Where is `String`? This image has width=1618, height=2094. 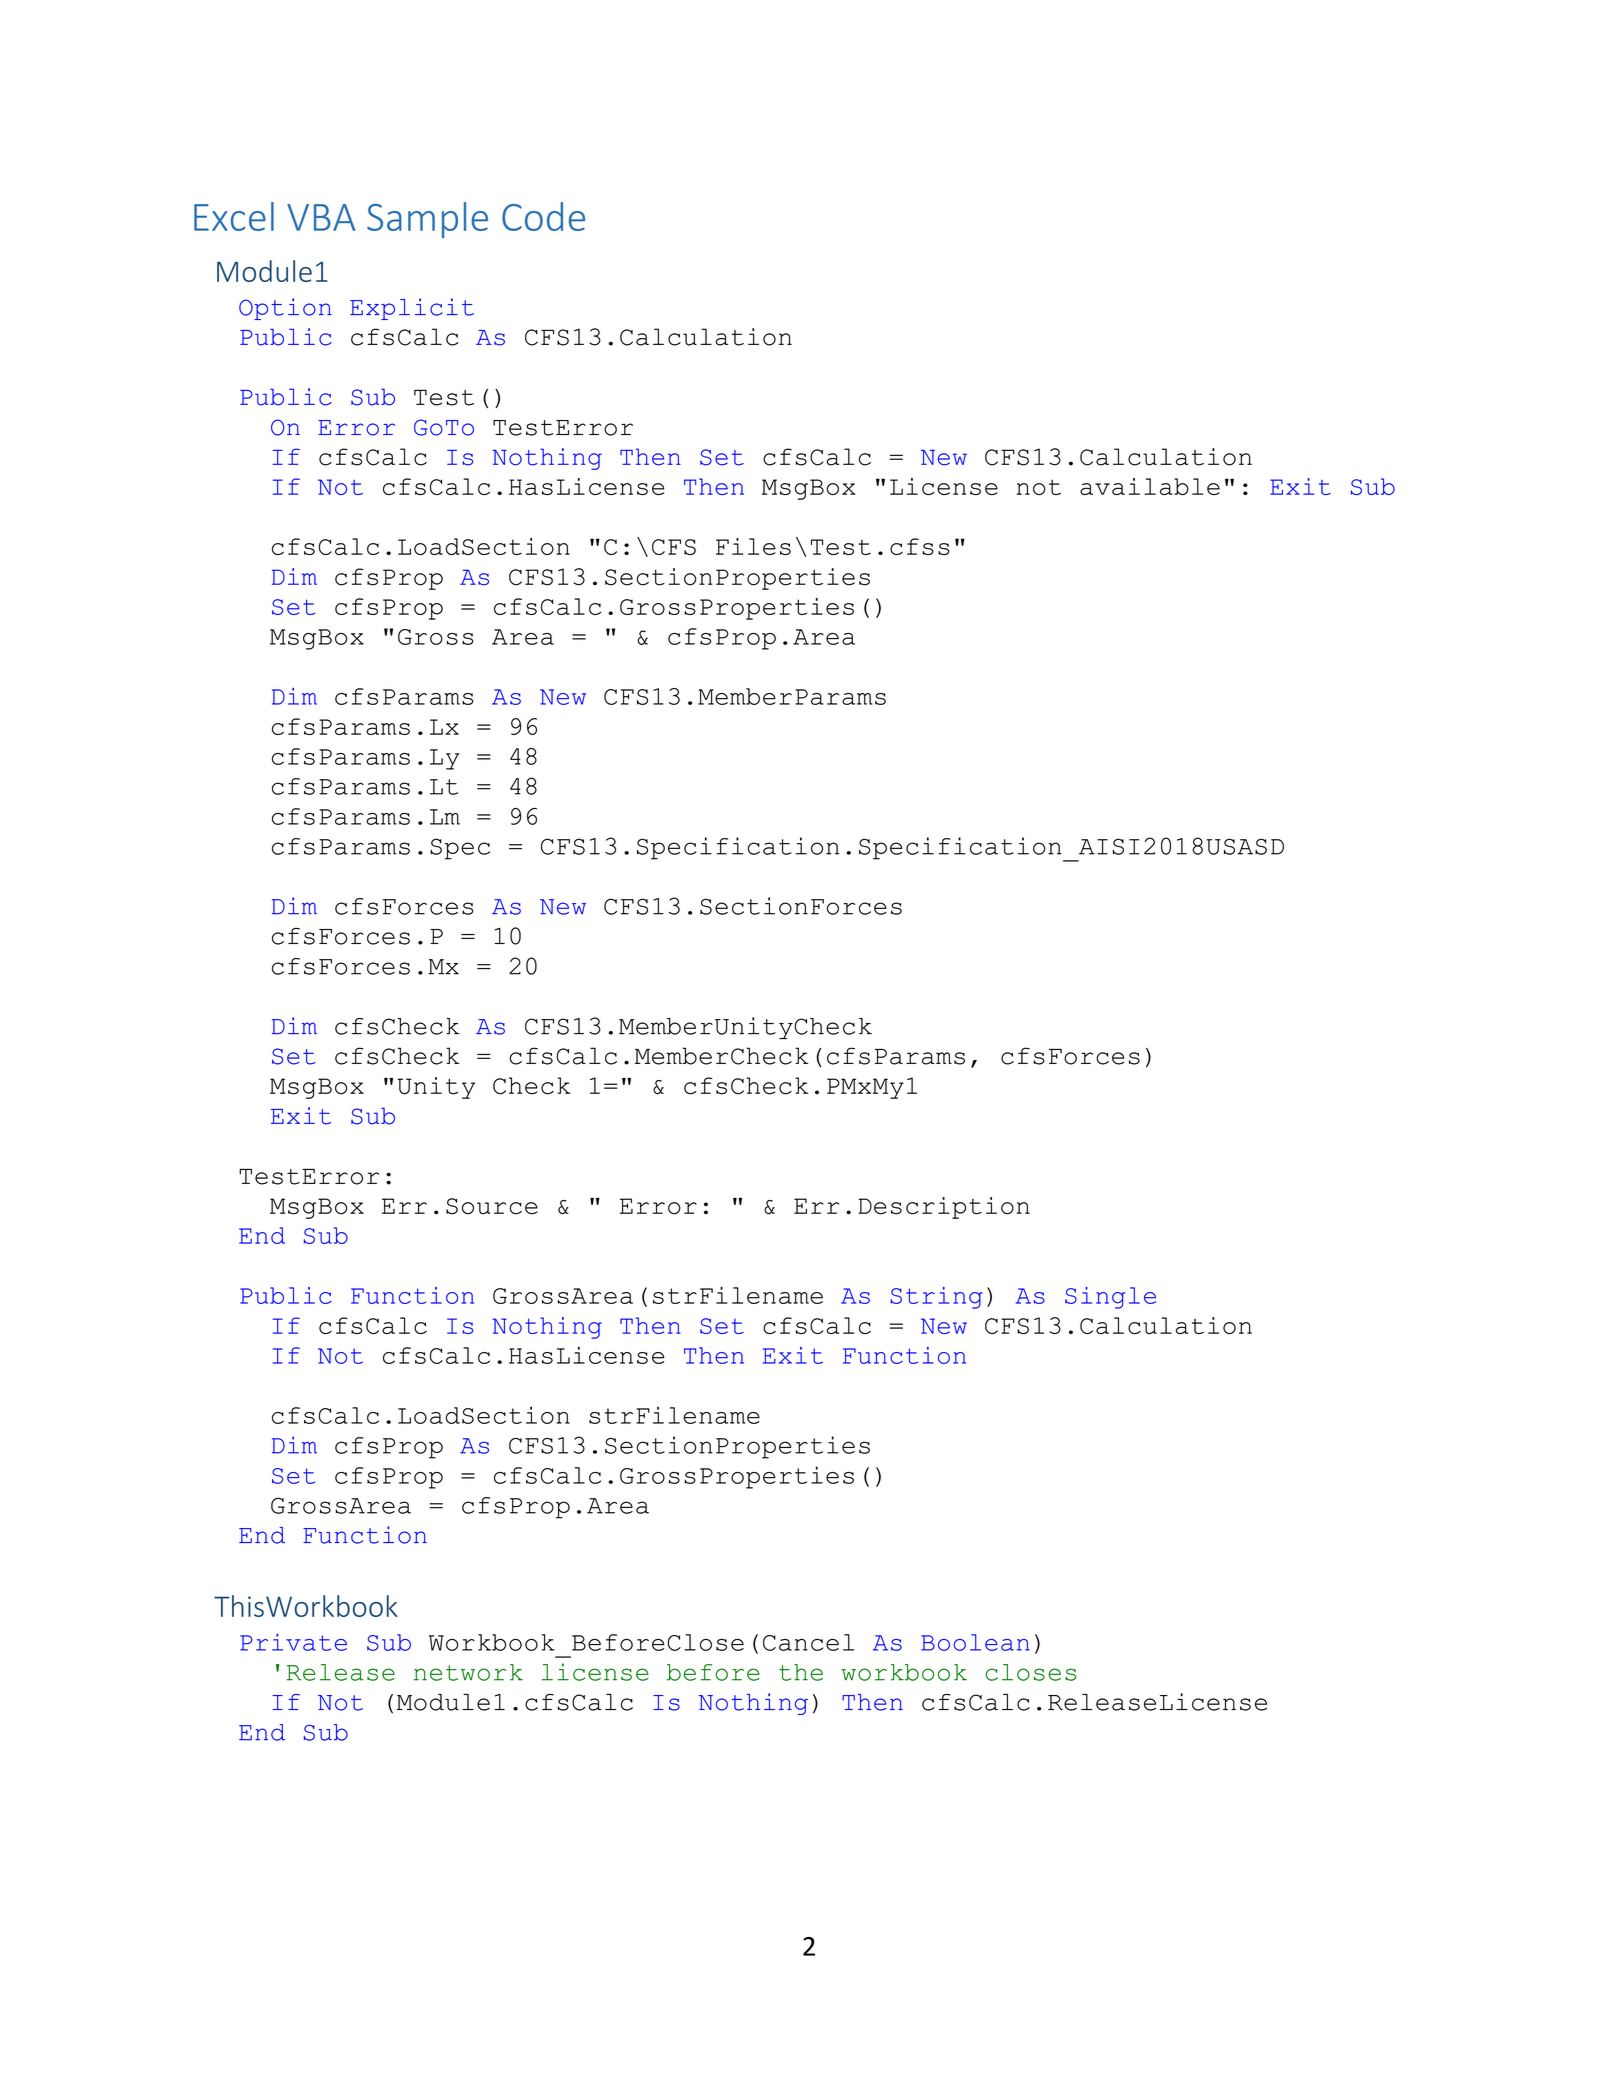 String is located at coordinates (937, 1298).
